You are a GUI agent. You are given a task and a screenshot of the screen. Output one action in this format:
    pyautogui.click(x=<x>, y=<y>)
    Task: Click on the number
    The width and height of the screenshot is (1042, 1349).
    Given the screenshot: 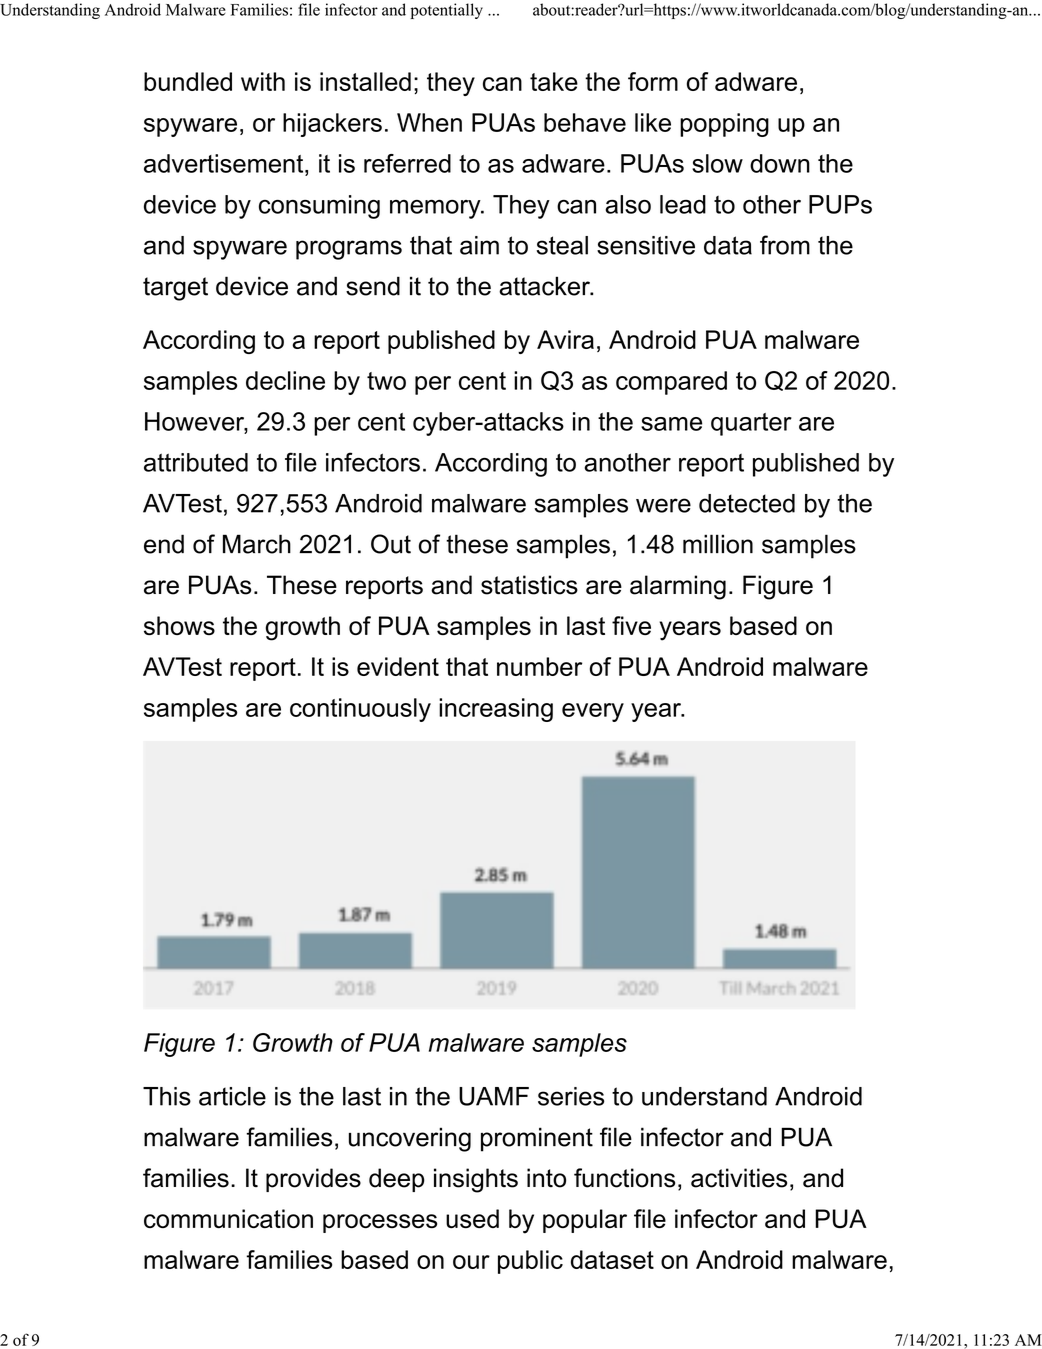 What is the action you would take?
    pyautogui.click(x=539, y=666)
